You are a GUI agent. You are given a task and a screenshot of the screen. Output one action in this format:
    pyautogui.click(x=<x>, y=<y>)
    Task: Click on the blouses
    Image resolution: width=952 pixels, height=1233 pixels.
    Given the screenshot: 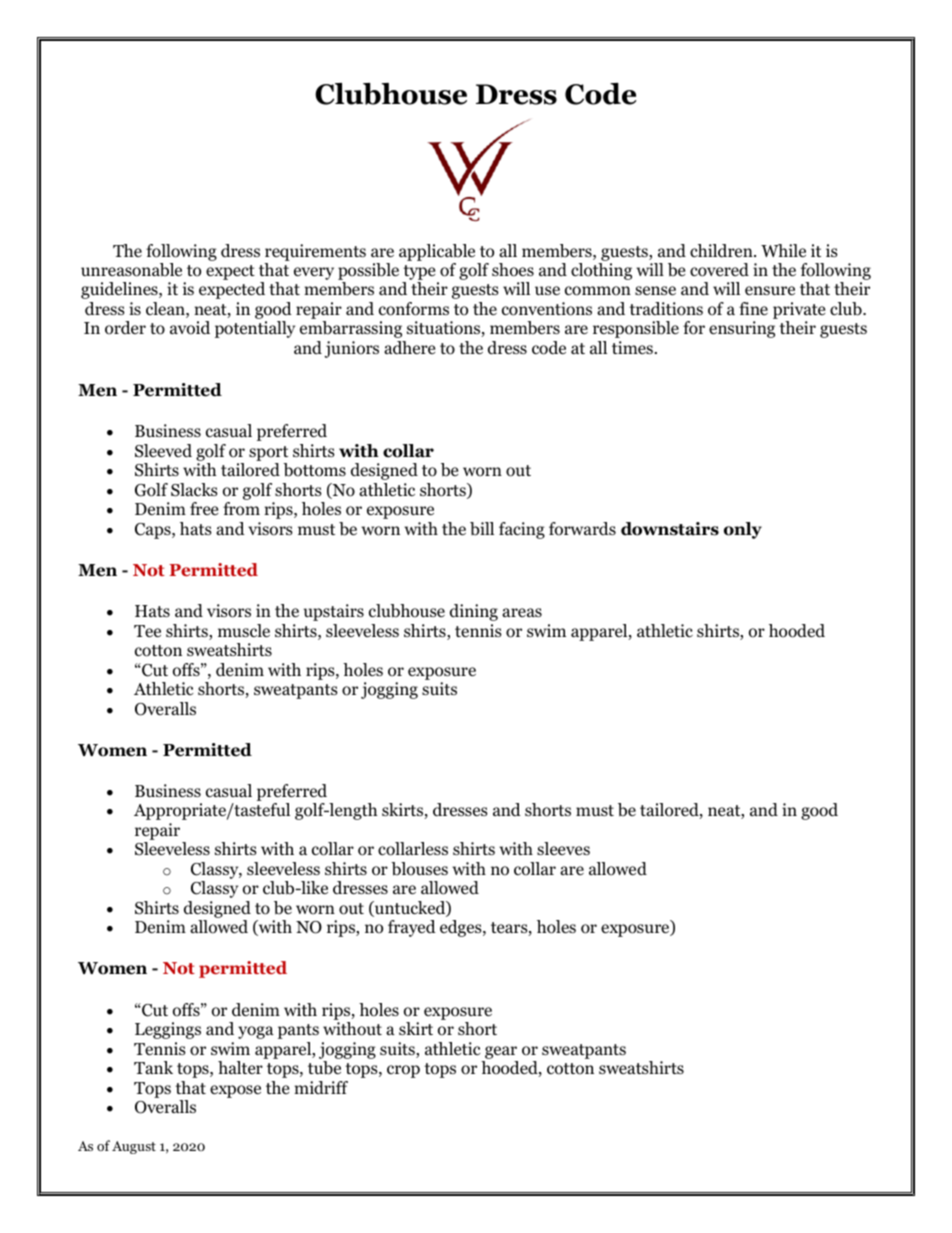 What is the action you would take?
    pyautogui.click(x=419, y=869)
